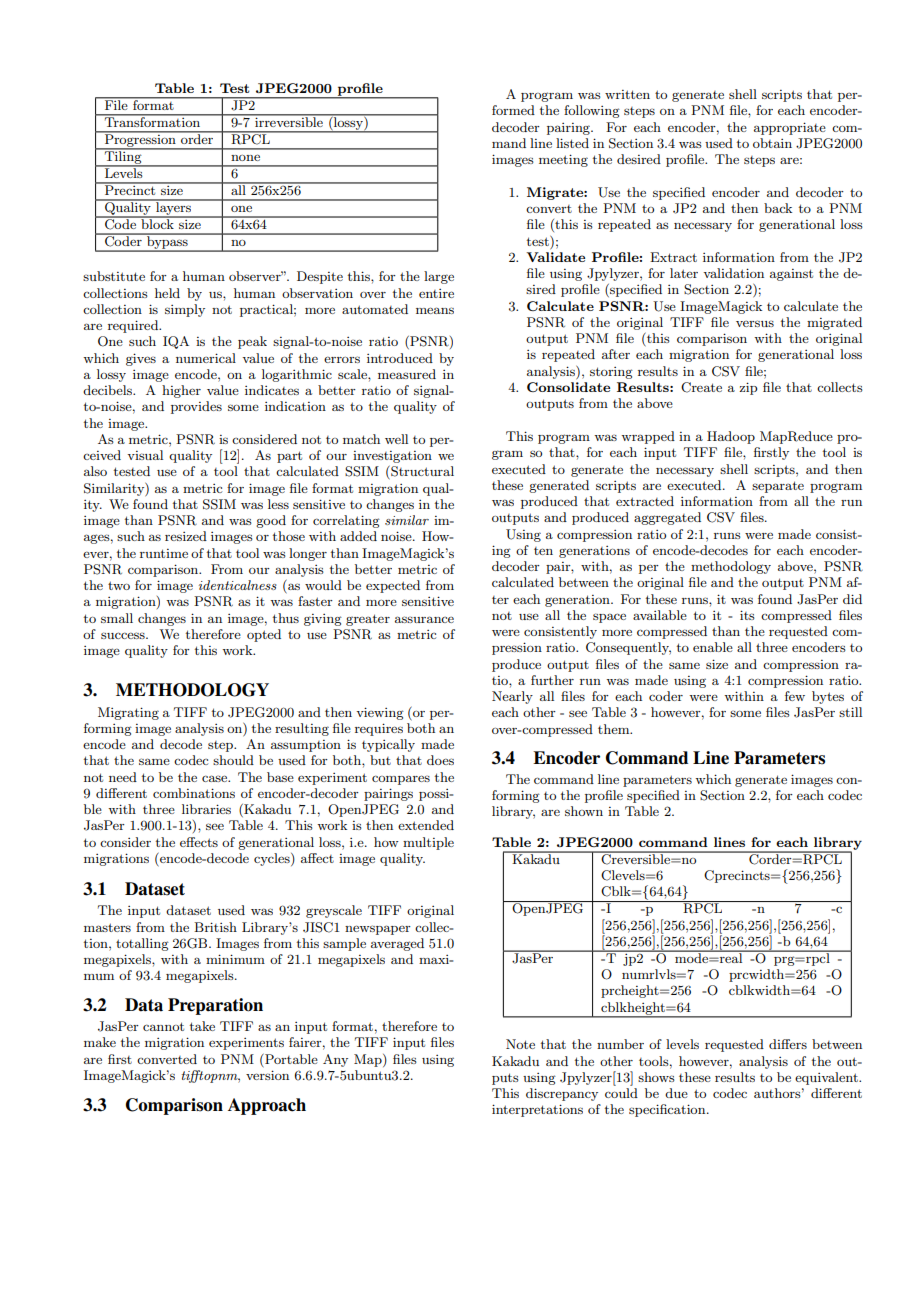 The height and width of the image is (1308, 924). What do you see at coordinates (199, 842) in the image?
I see `effects` at bounding box center [199, 842].
